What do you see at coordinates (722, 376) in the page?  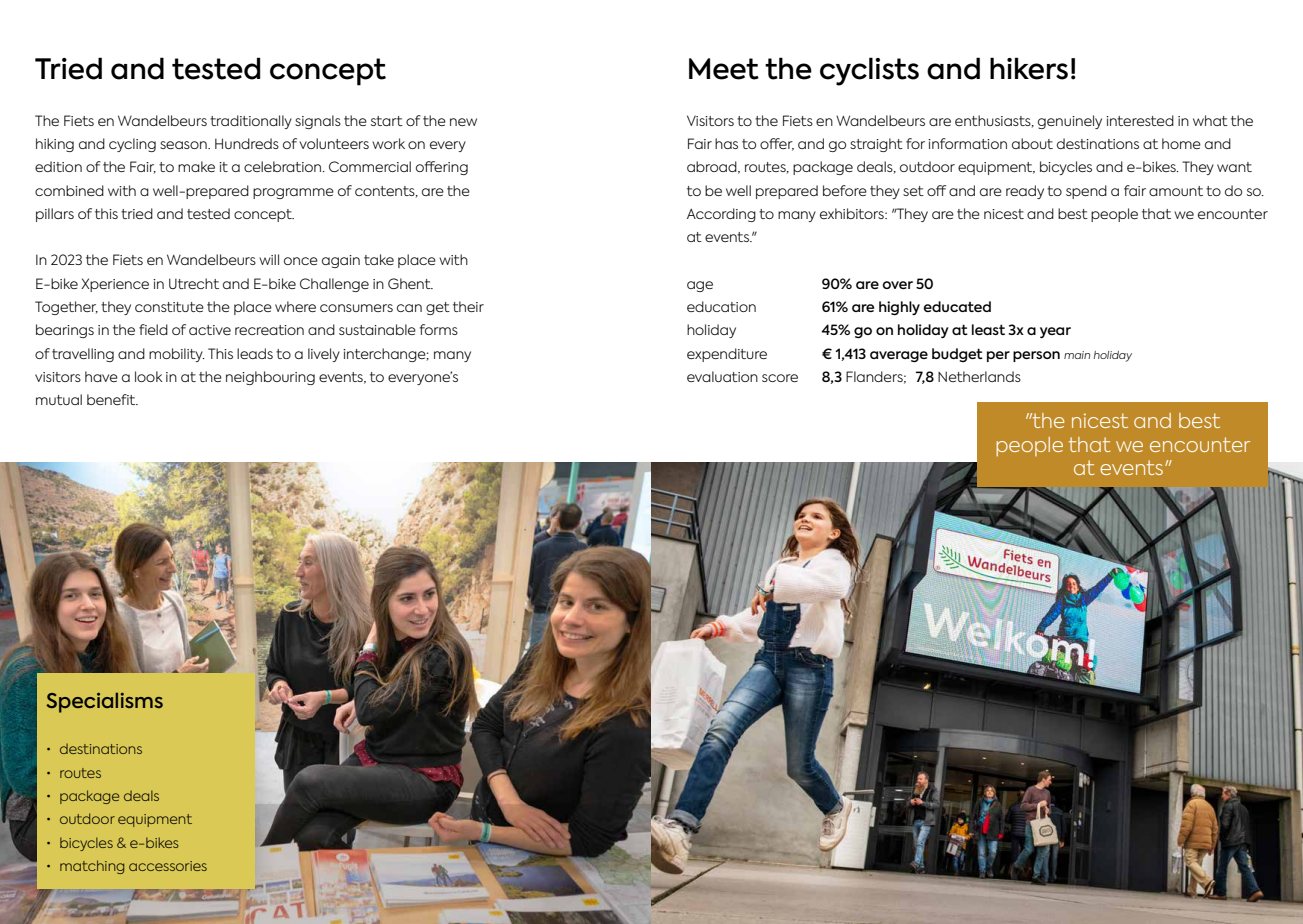 I see `evaluation` at bounding box center [722, 376].
